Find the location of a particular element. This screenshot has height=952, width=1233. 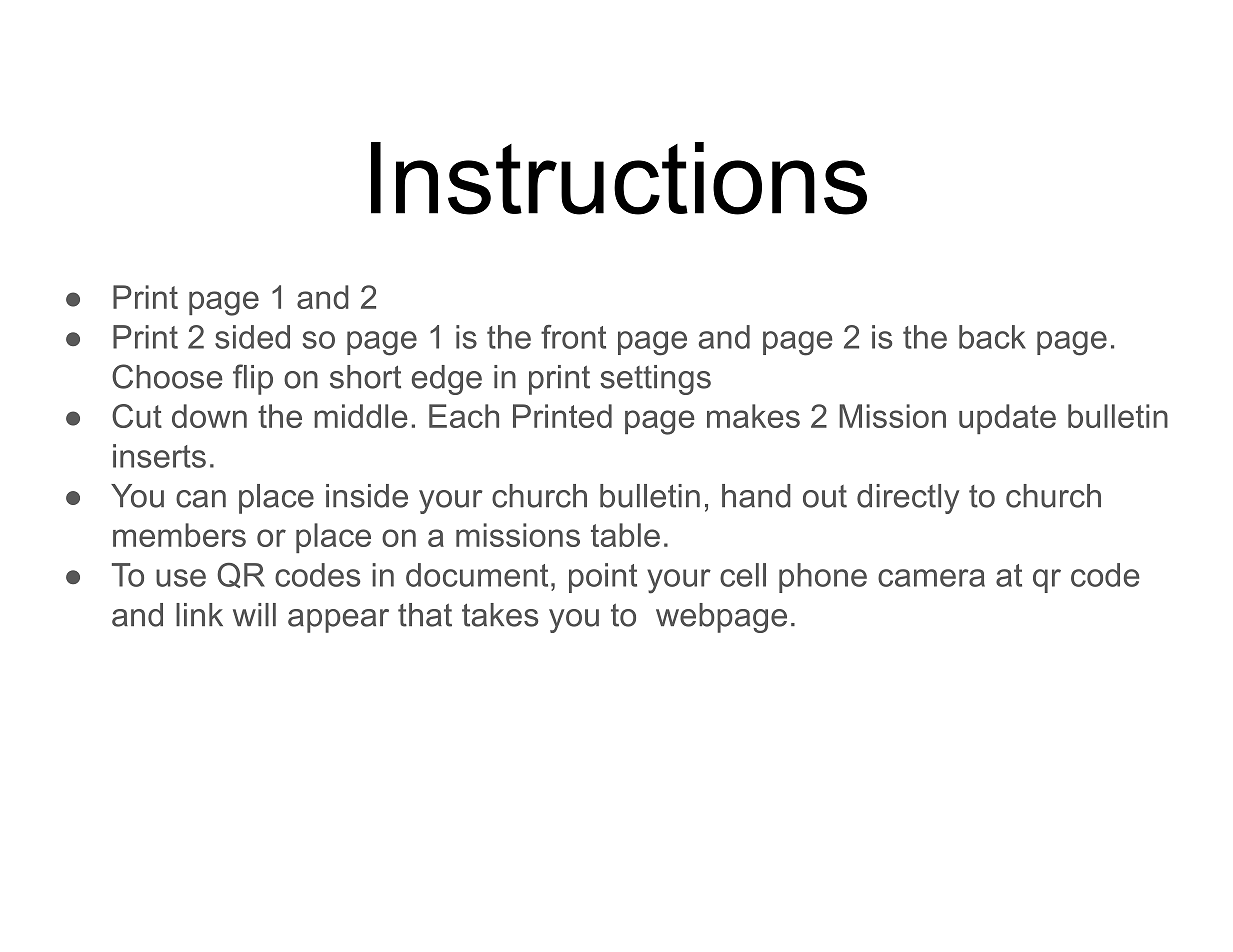

back is located at coordinates (992, 337).
